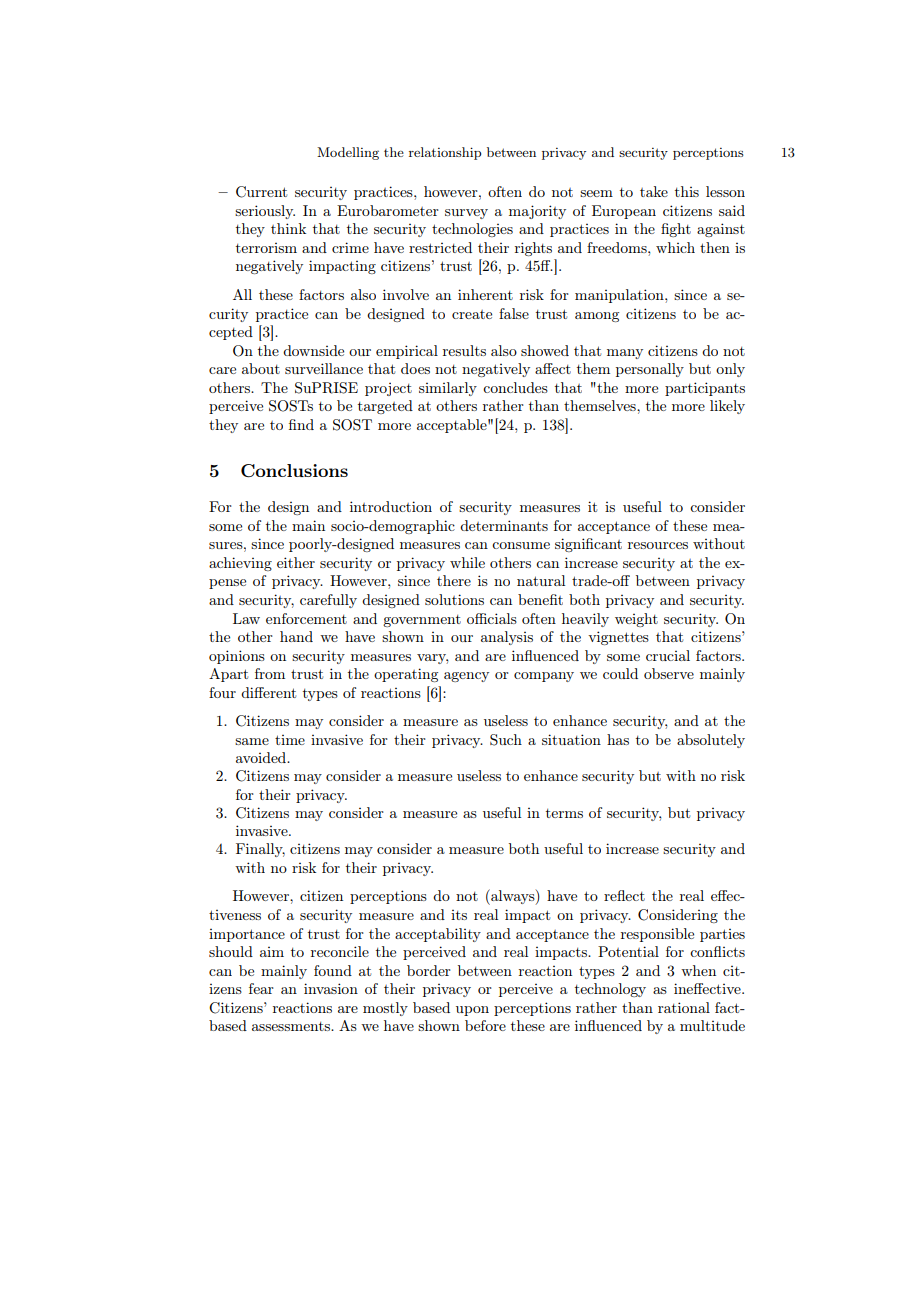 This screenshot has height=1308, width=924. Describe the element at coordinates (331, 988) in the screenshot. I see `invasion` at that location.
